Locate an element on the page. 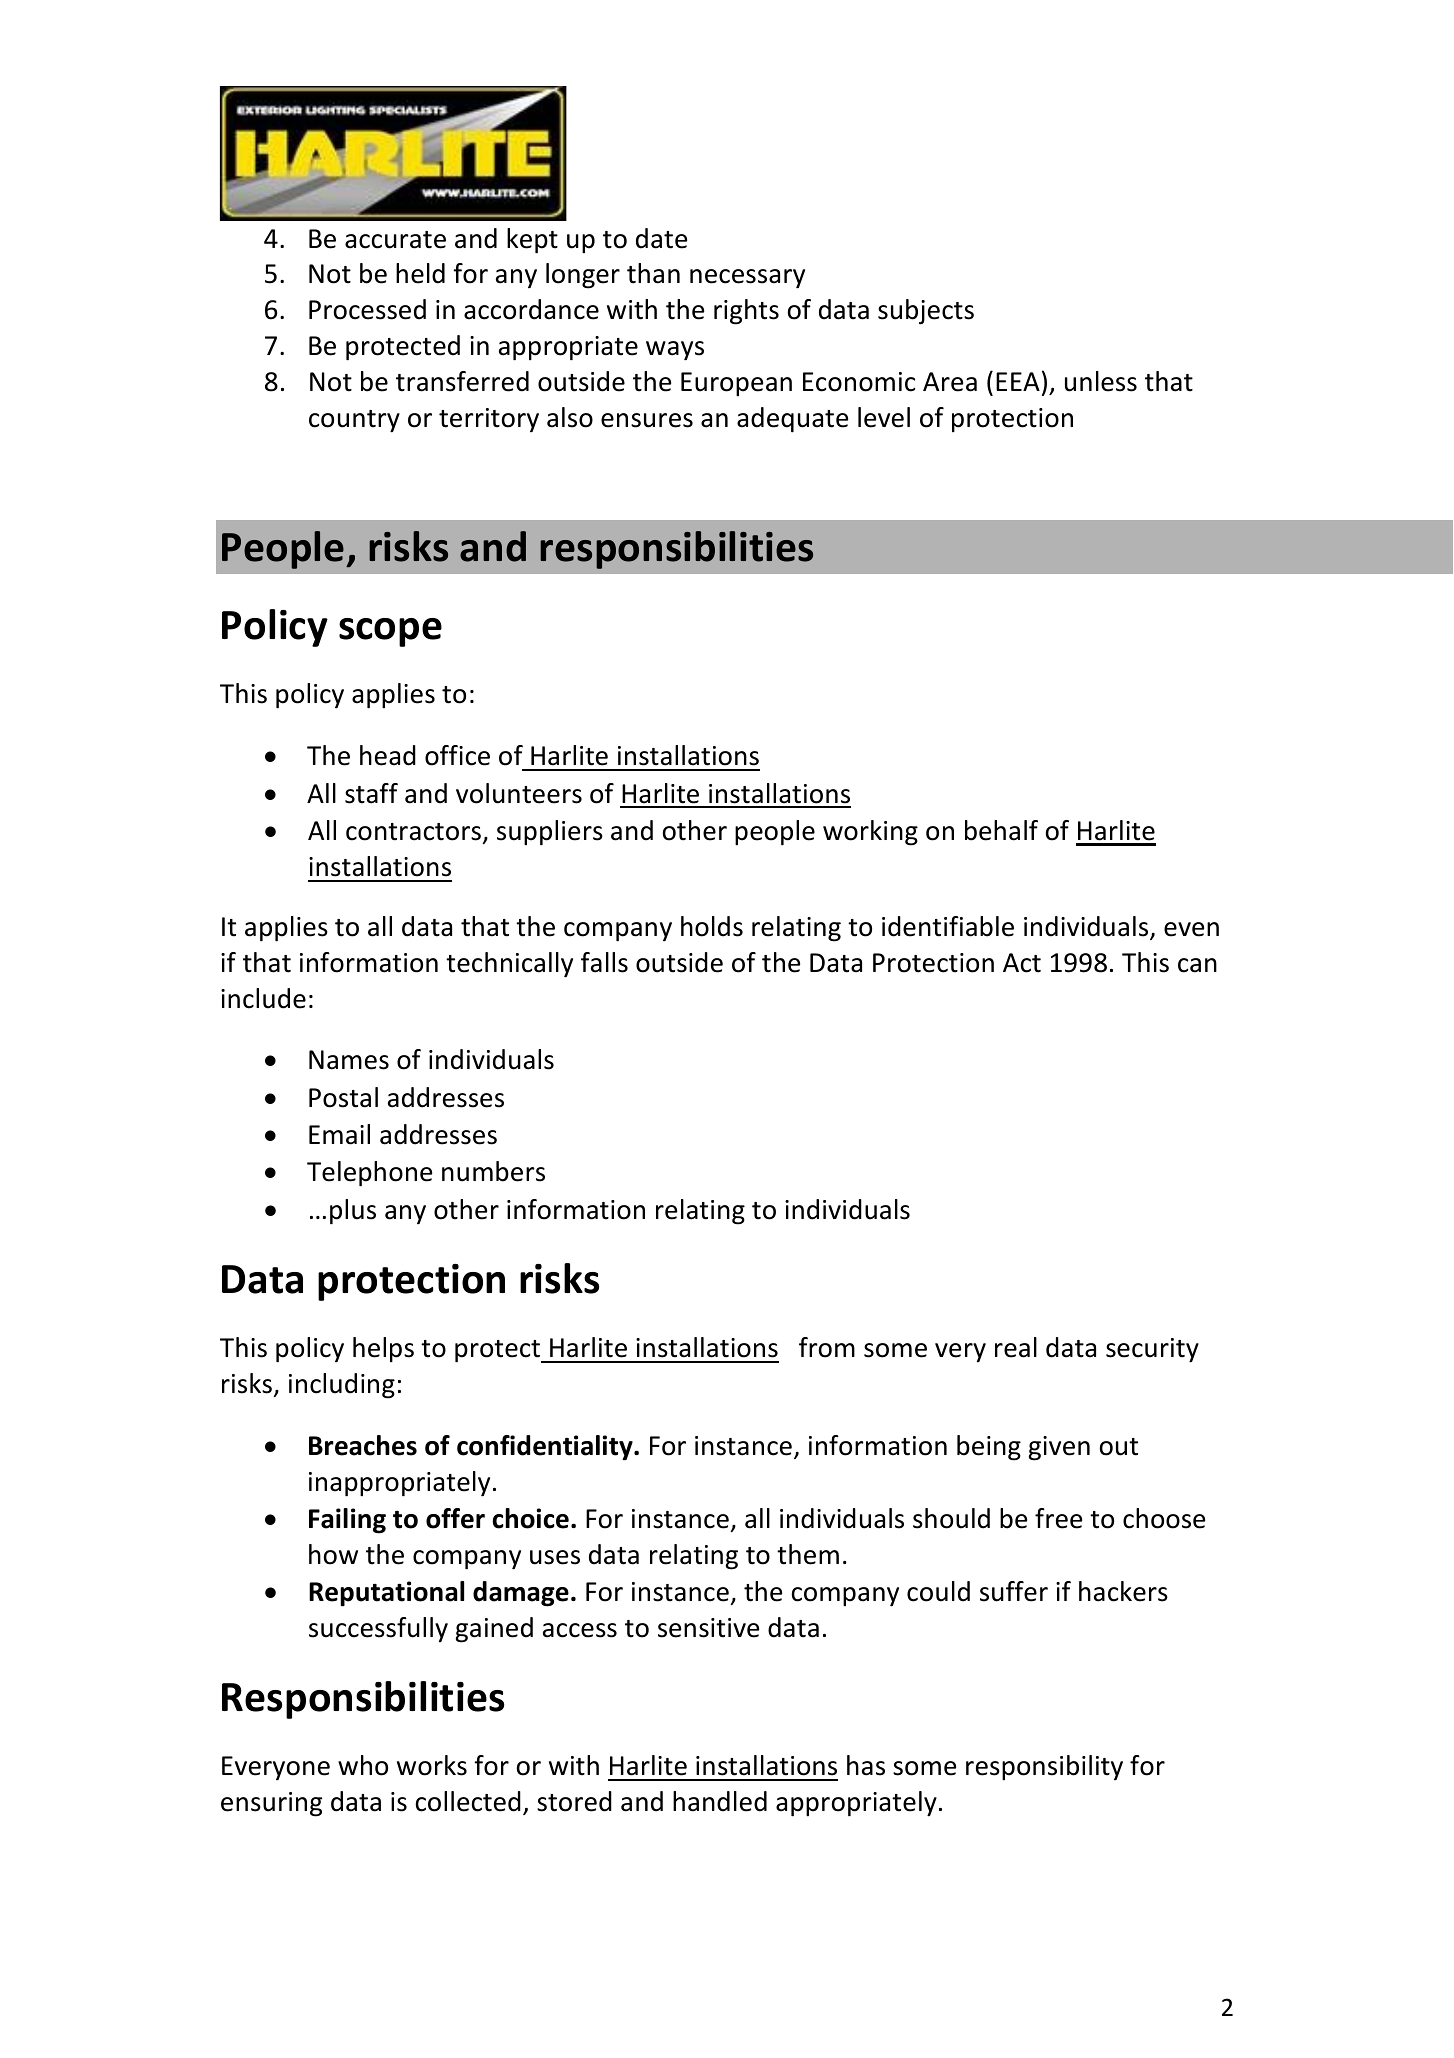 The height and width of the document is (2058, 1454). given is located at coordinates (1059, 1448).
